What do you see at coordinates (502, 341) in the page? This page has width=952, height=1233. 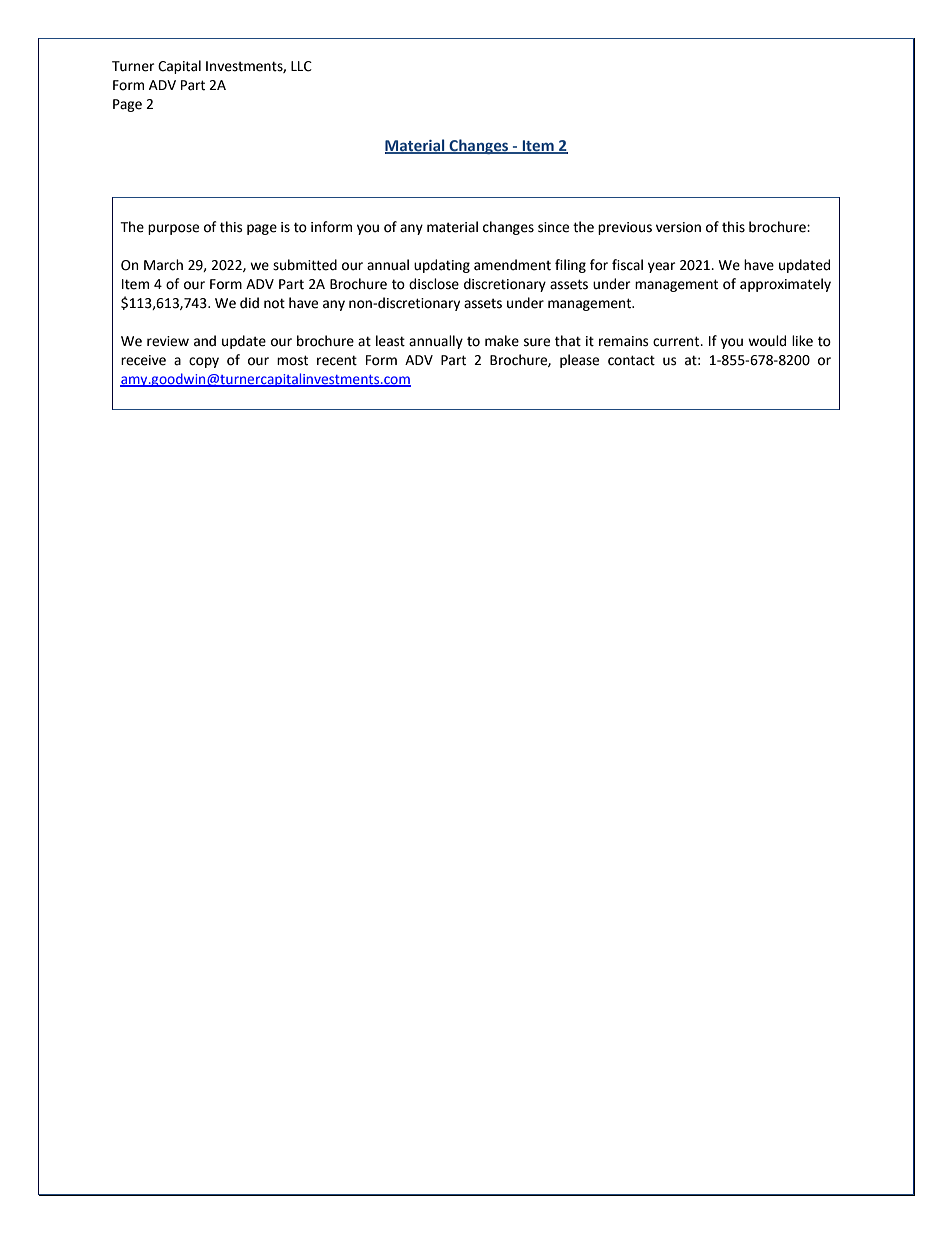 I see `make` at bounding box center [502, 341].
